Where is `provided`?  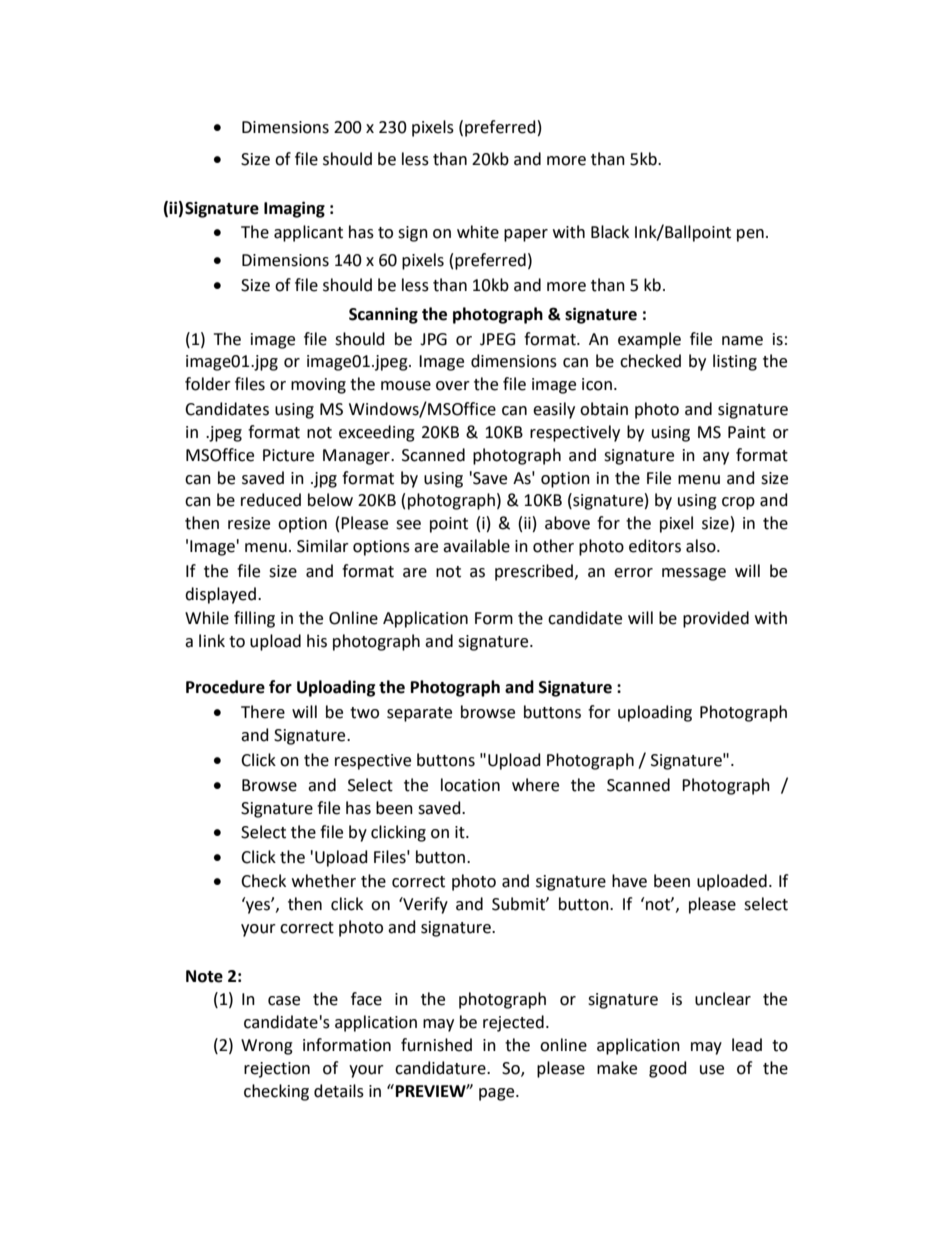 provided is located at coordinates (716, 619).
